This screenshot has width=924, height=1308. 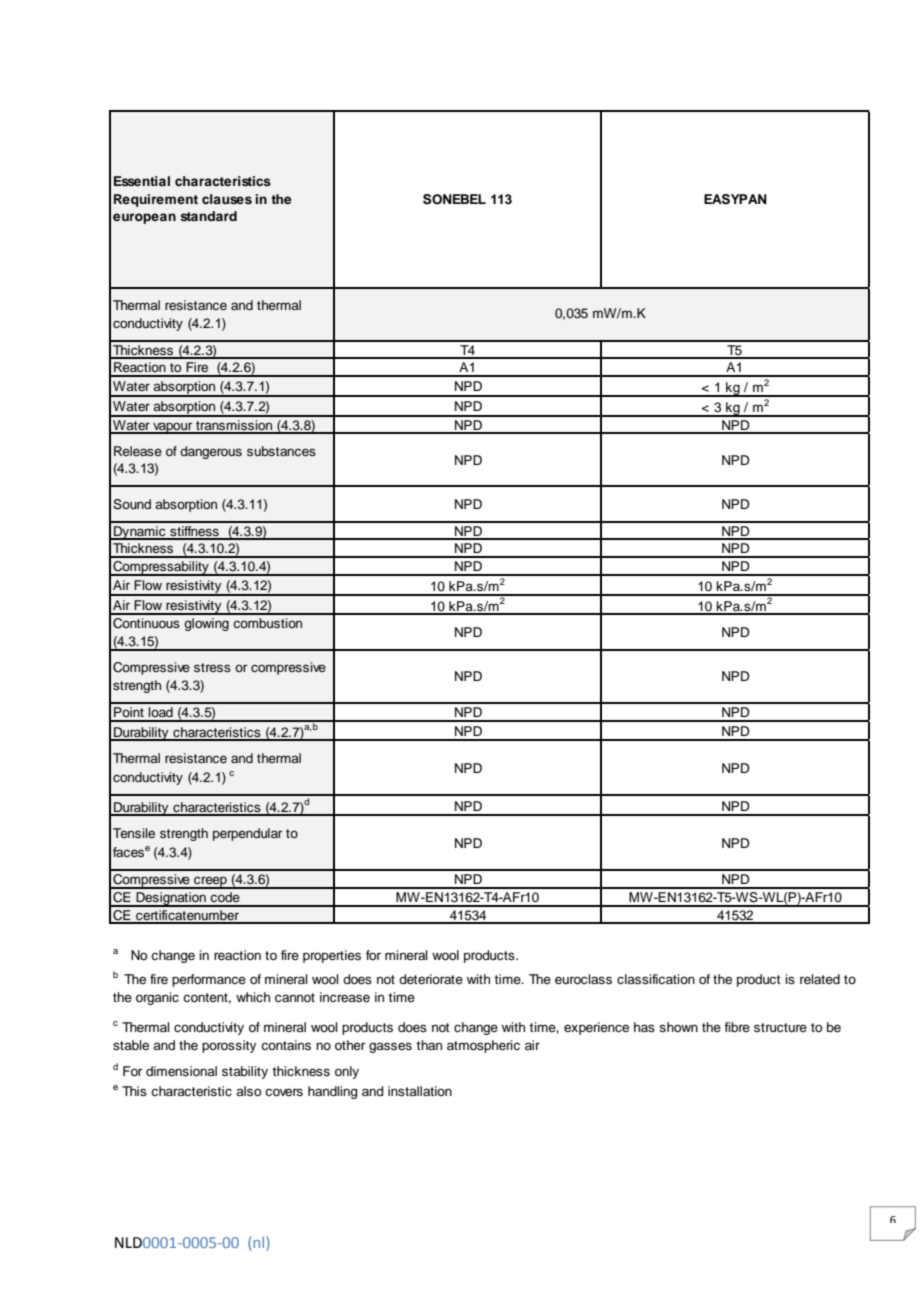 What do you see at coordinates (156, 200) in the screenshot?
I see `Requirement` at bounding box center [156, 200].
